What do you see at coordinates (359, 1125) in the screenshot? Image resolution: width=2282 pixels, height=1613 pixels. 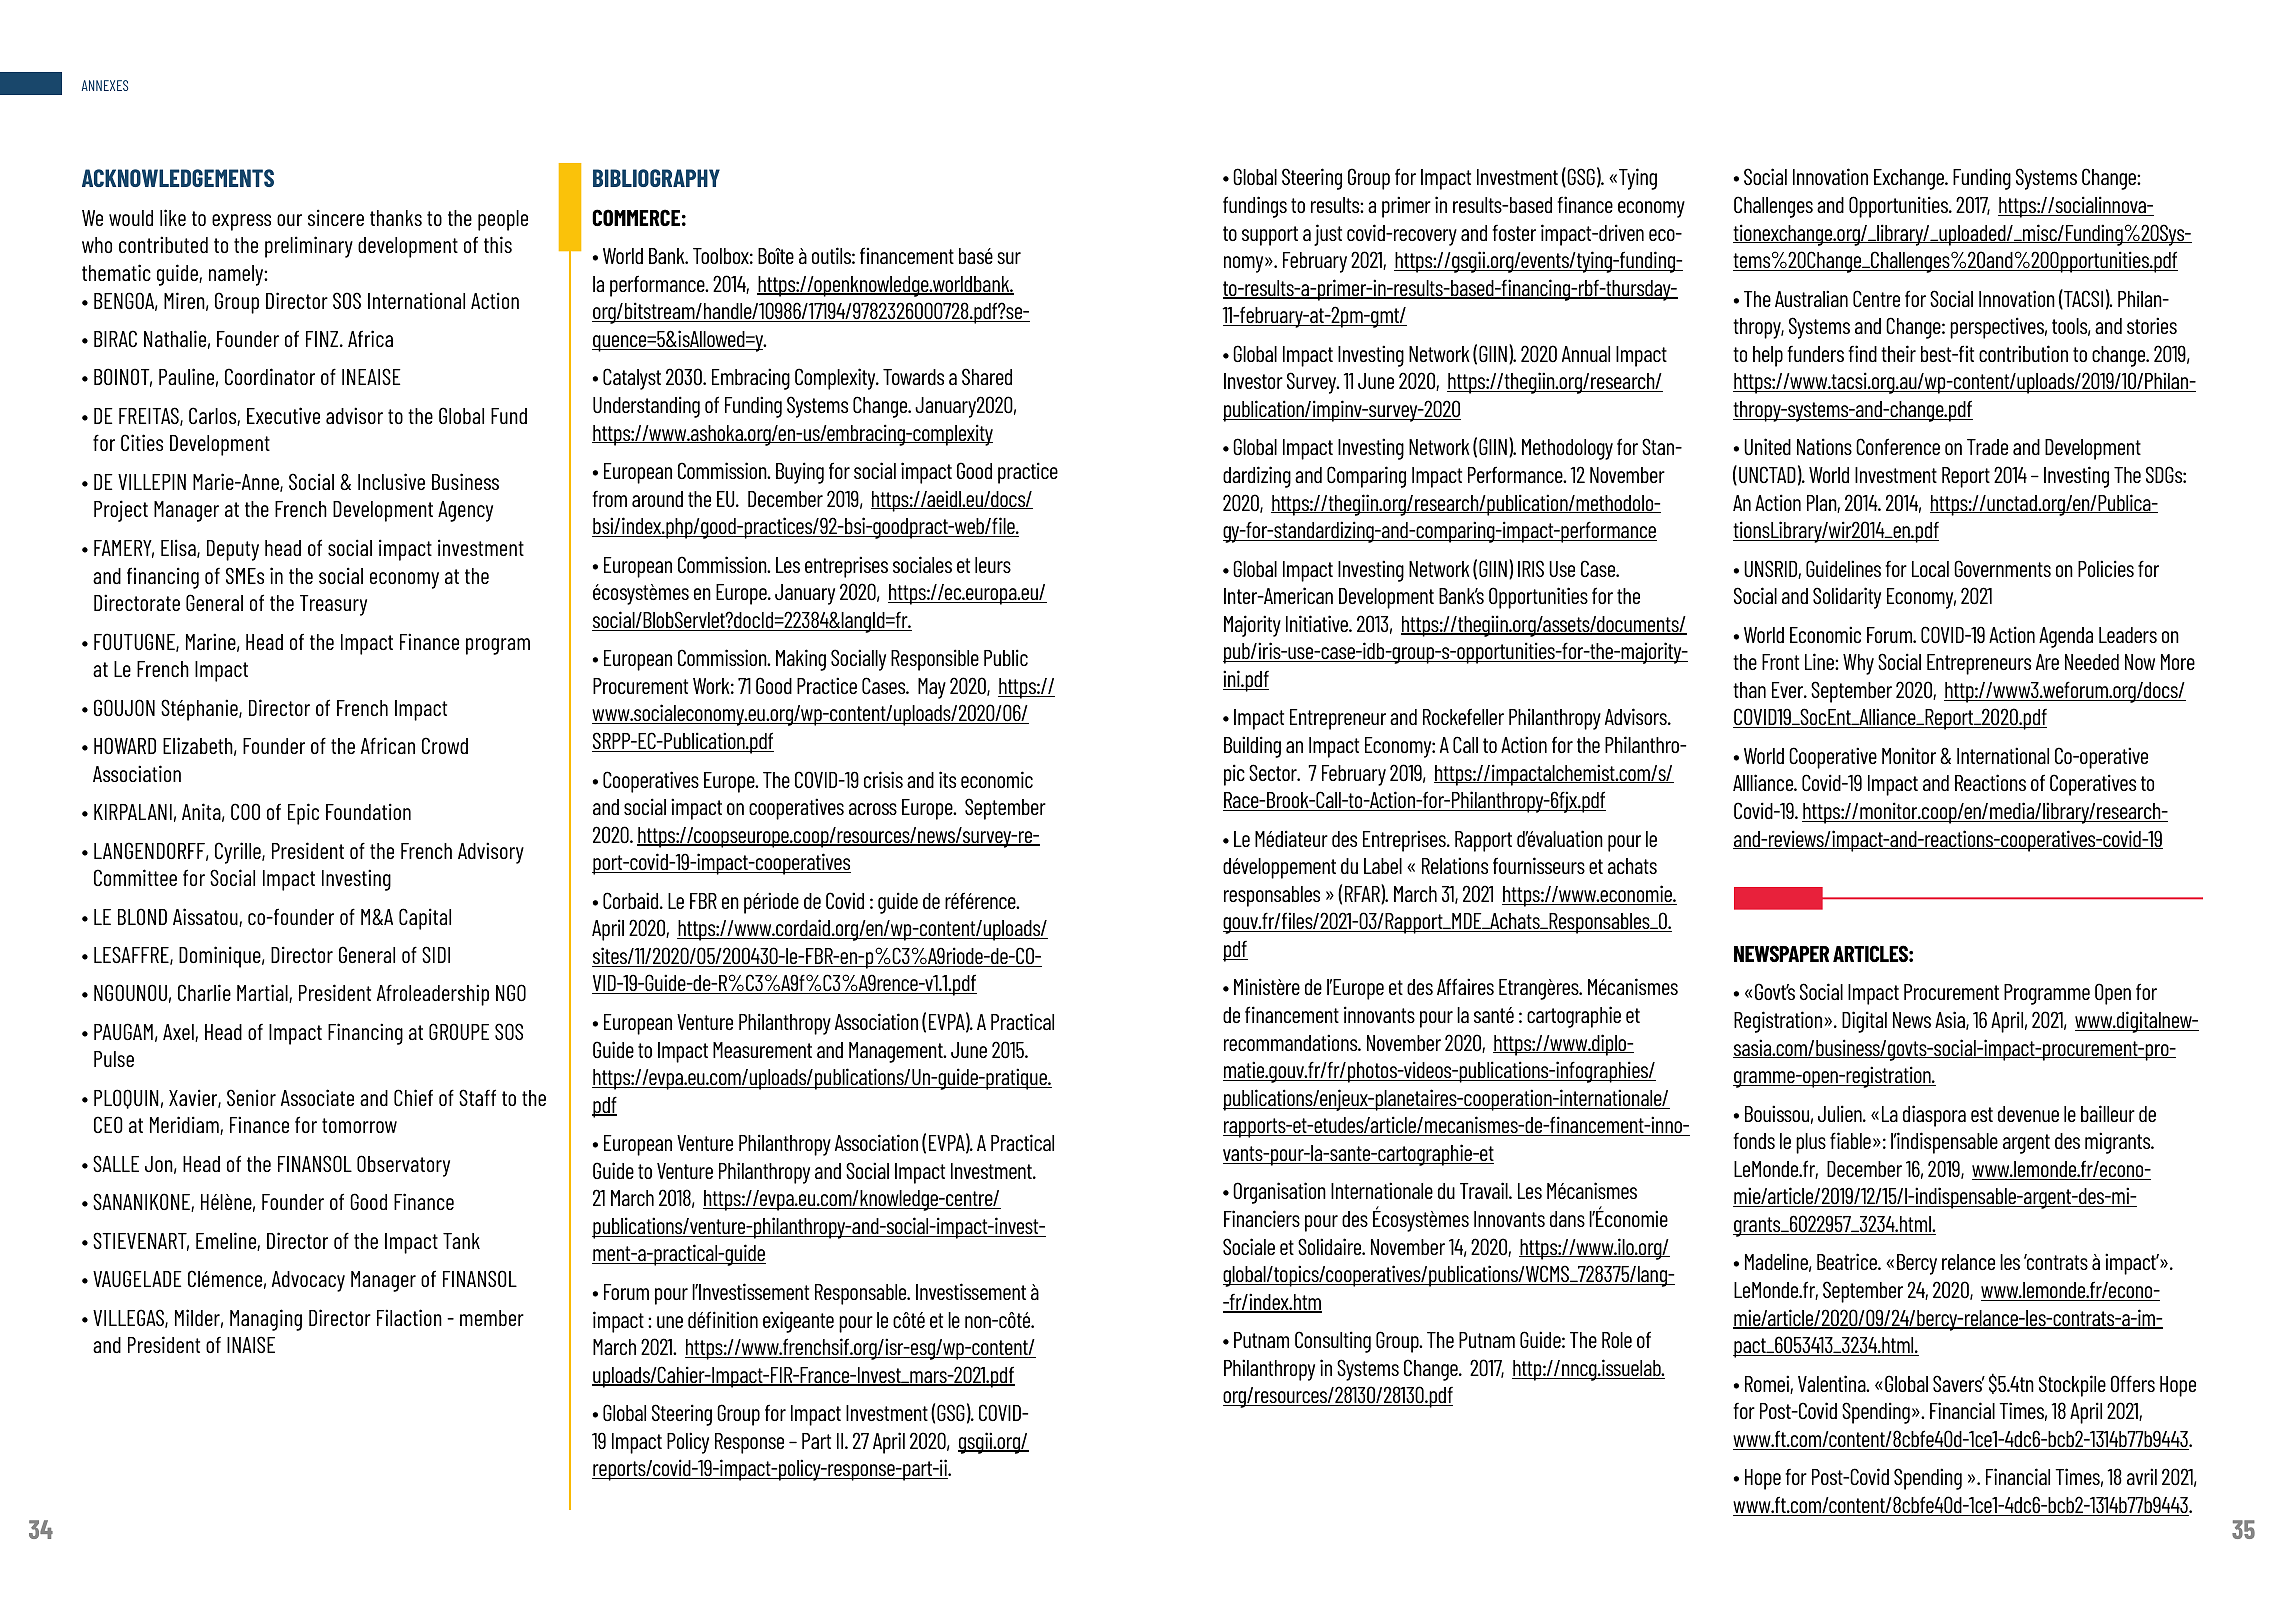 I see `tomorrow` at bounding box center [359, 1125].
